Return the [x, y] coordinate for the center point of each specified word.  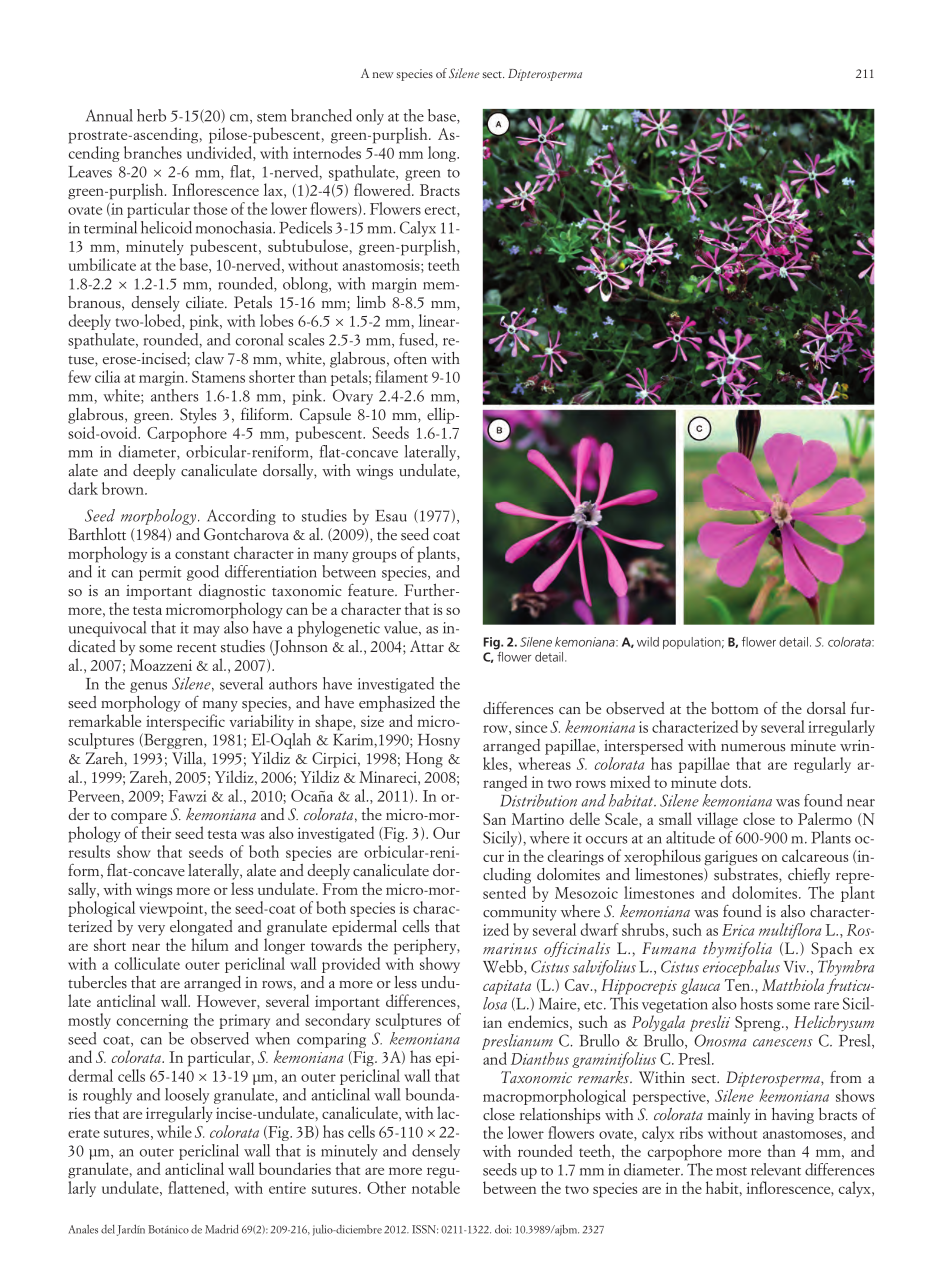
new [383, 75]
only [370, 117]
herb [151, 115]
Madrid [221, 1229]
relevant [776, 1169]
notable [436, 1187]
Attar [427, 646]
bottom [734, 708]
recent [196, 648]
